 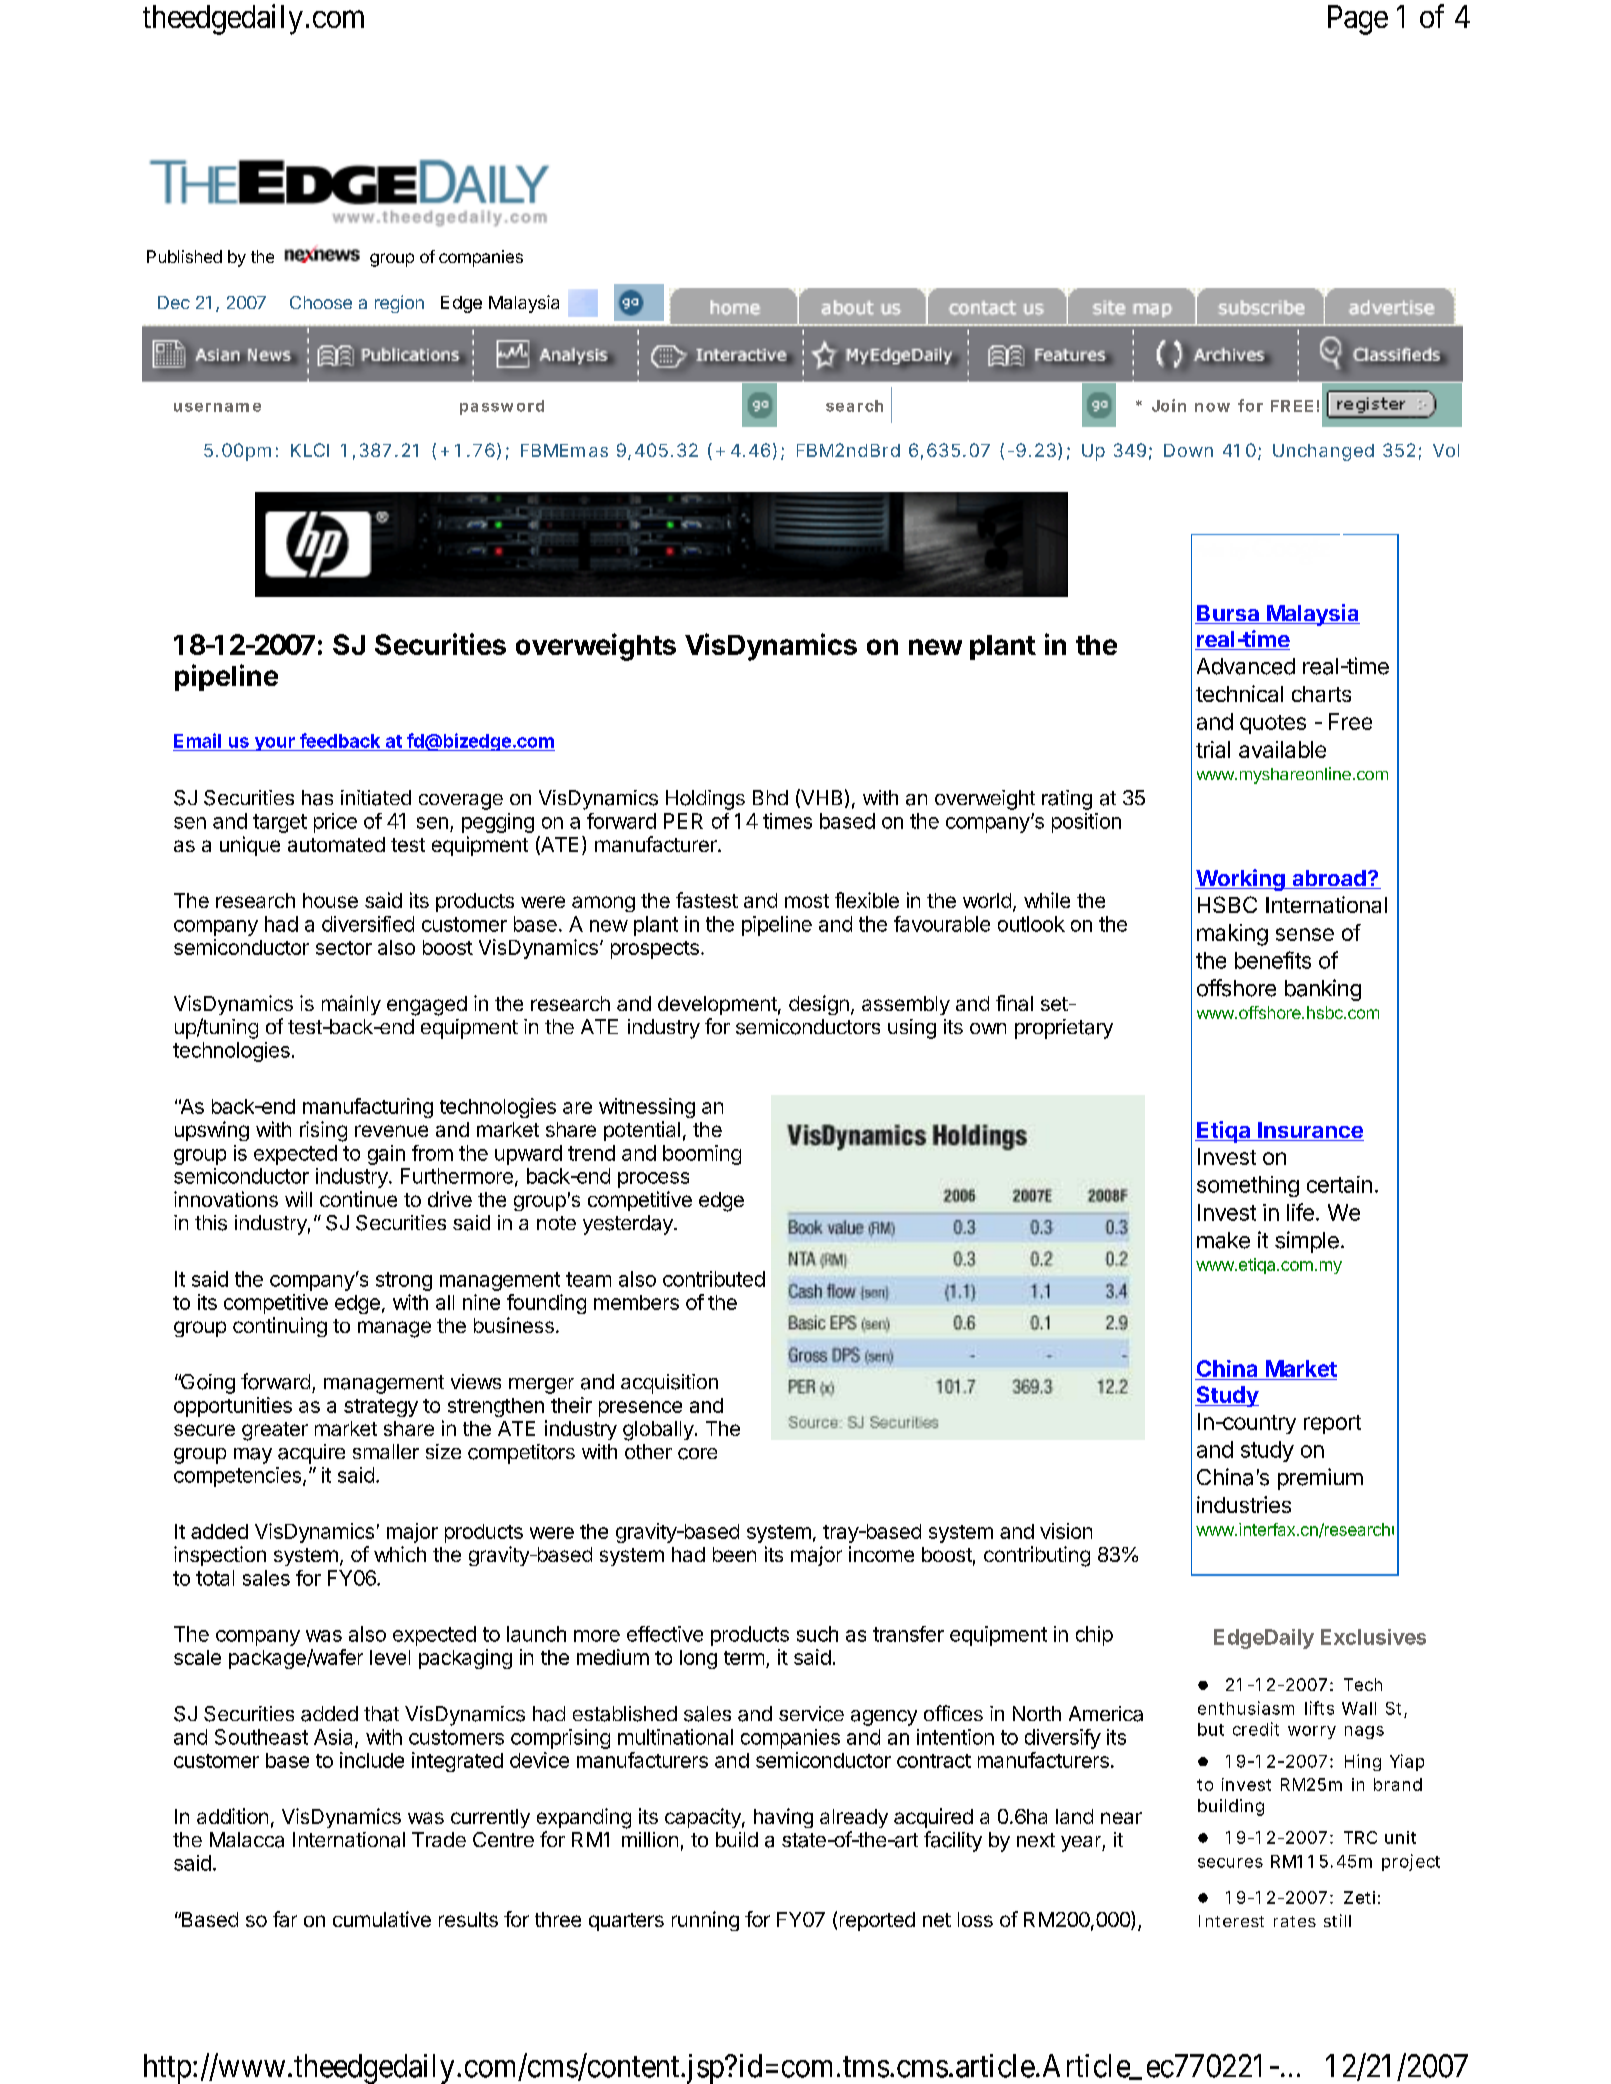 I want to click on Unchanged, so click(x=1323, y=452).
